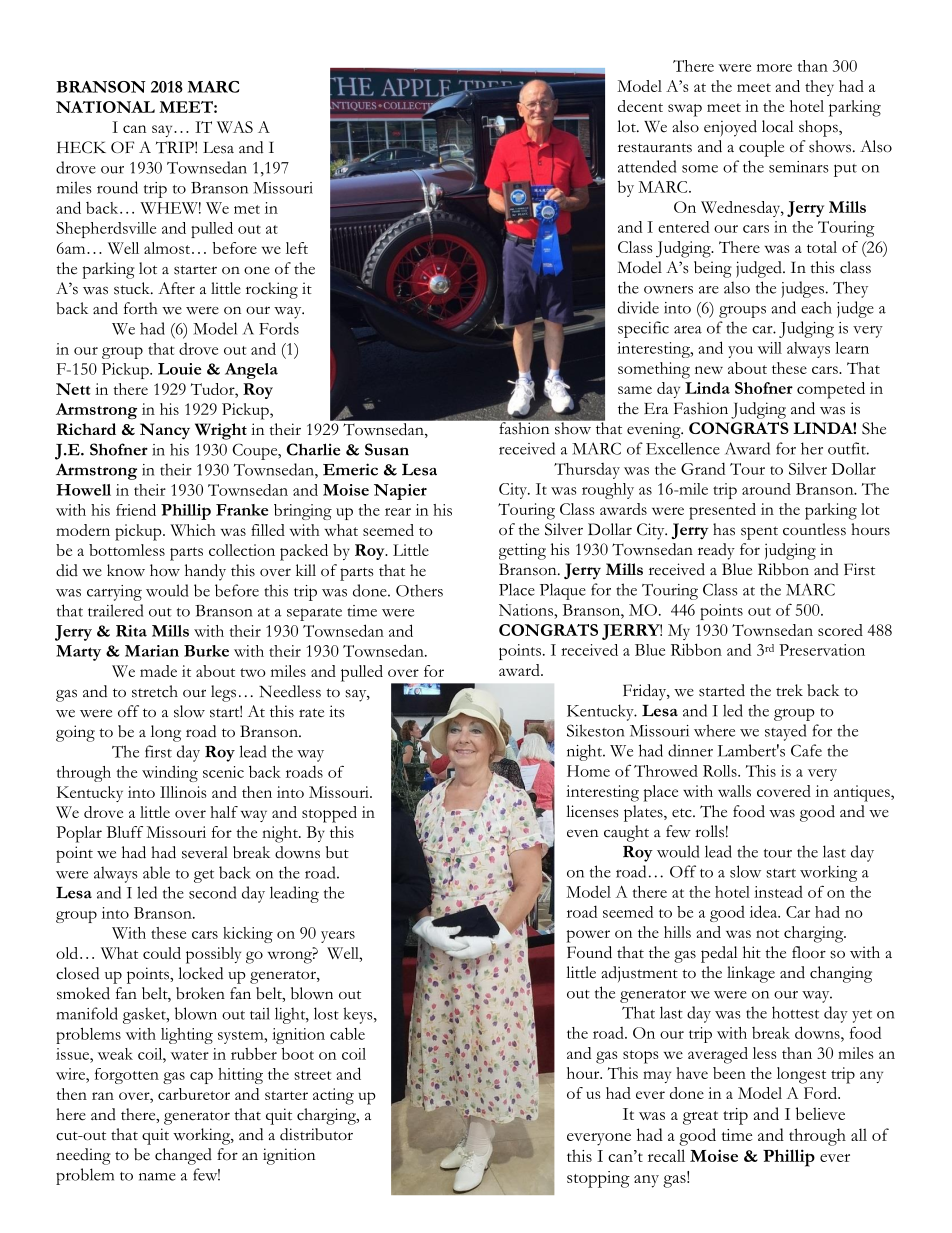  What do you see at coordinates (777, 126) in the page?
I see `local` at bounding box center [777, 126].
